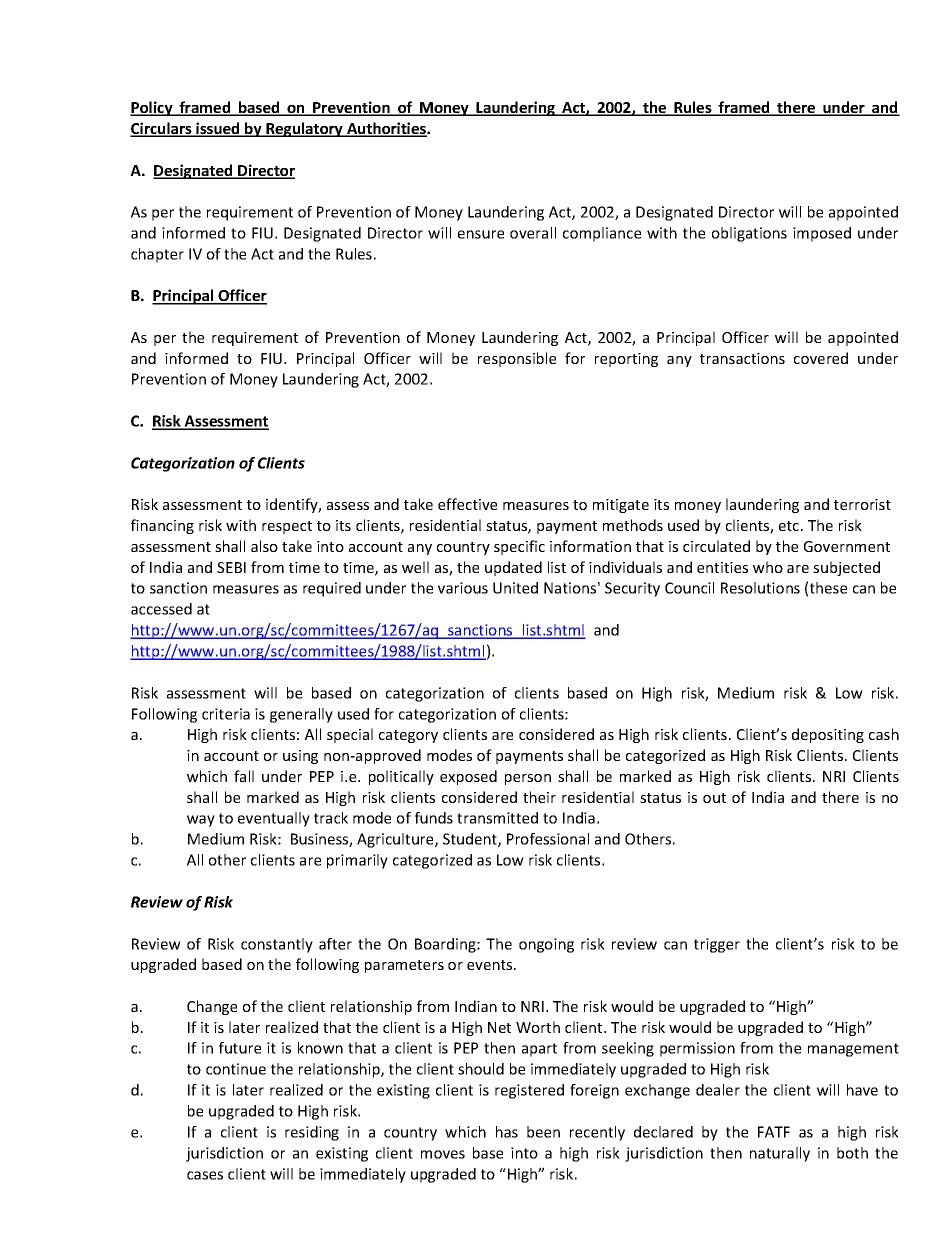  What do you see at coordinates (205, 1175) in the screenshot?
I see `cases` at bounding box center [205, 1175].
